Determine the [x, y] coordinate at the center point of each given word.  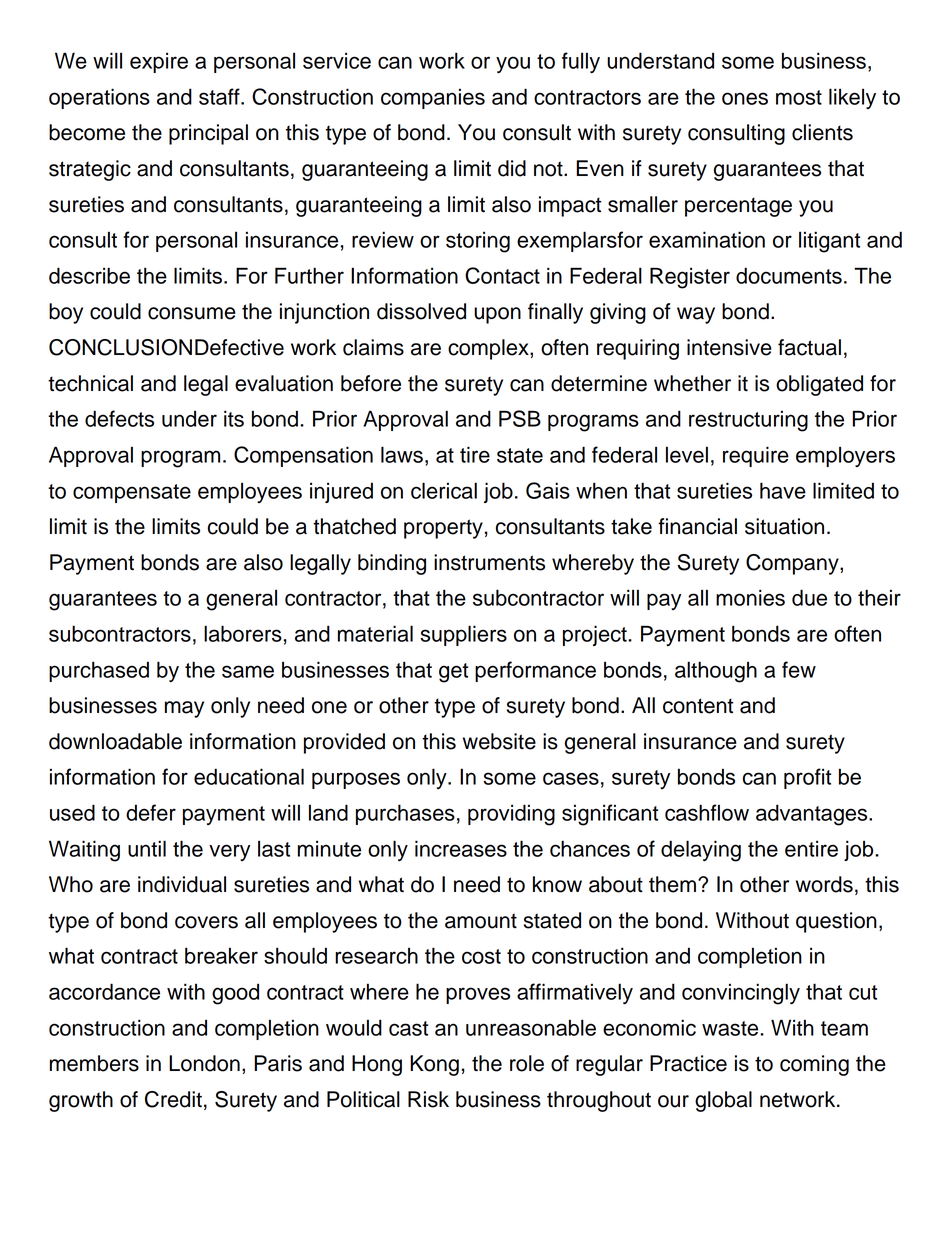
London [204, 1063]
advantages [813, 815]
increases [461, 848]
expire [159, 63]
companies [433, 99]
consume [192, 313]
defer [151, 812]
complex [489, 349]
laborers [243, 633]
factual [809, 347]
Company [793, 564]
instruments [489, 562]
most [799, 97]
